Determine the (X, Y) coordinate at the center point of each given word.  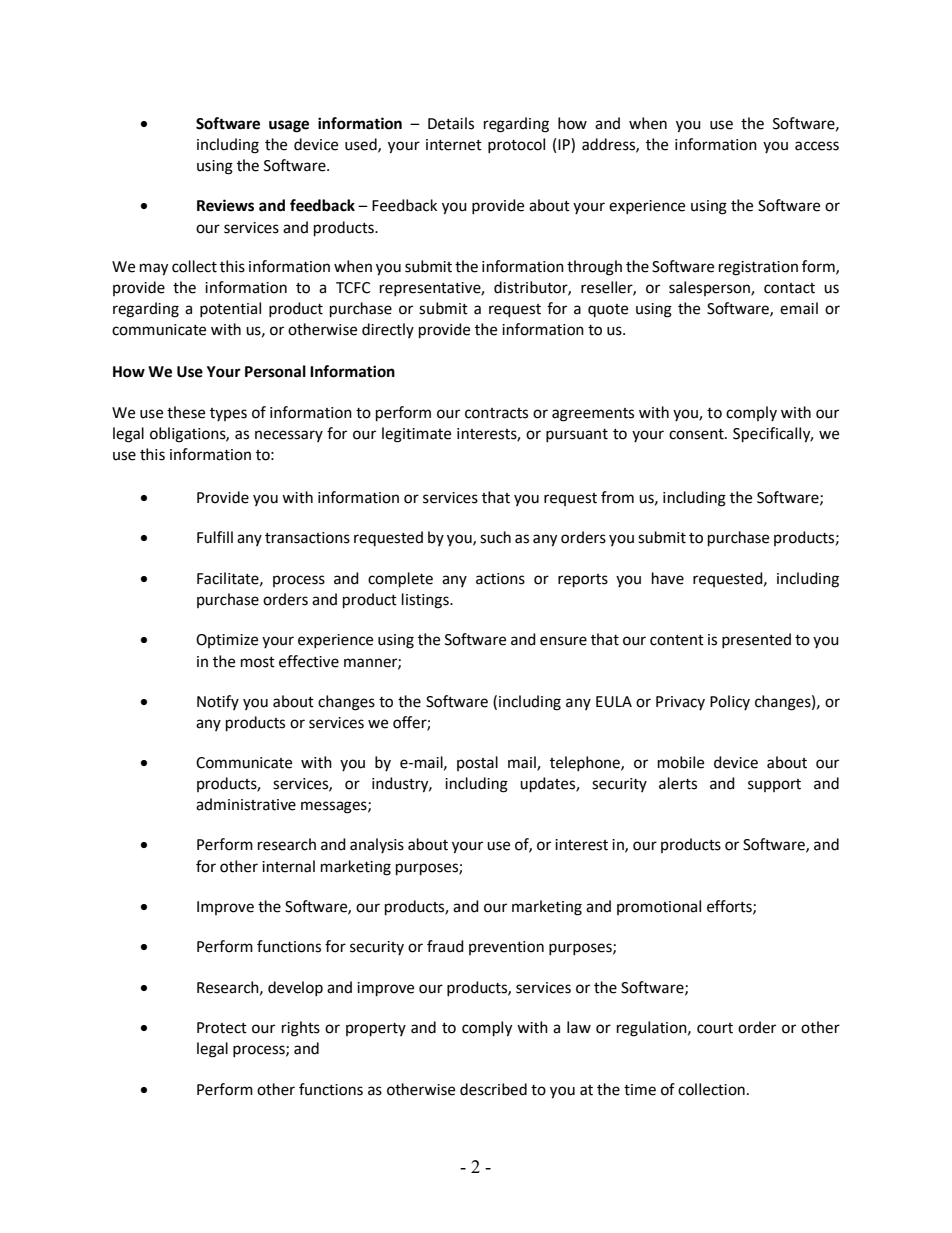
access (817, 146)
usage (289, 126)
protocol (516, 145)
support (774, 785)
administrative (246, 804)
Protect (222, 1028)
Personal (275, 371)
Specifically (773, 435)
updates (548, 785)
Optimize (227, 641)
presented (756, 640)
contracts (496, 413)
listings (426, 601)
